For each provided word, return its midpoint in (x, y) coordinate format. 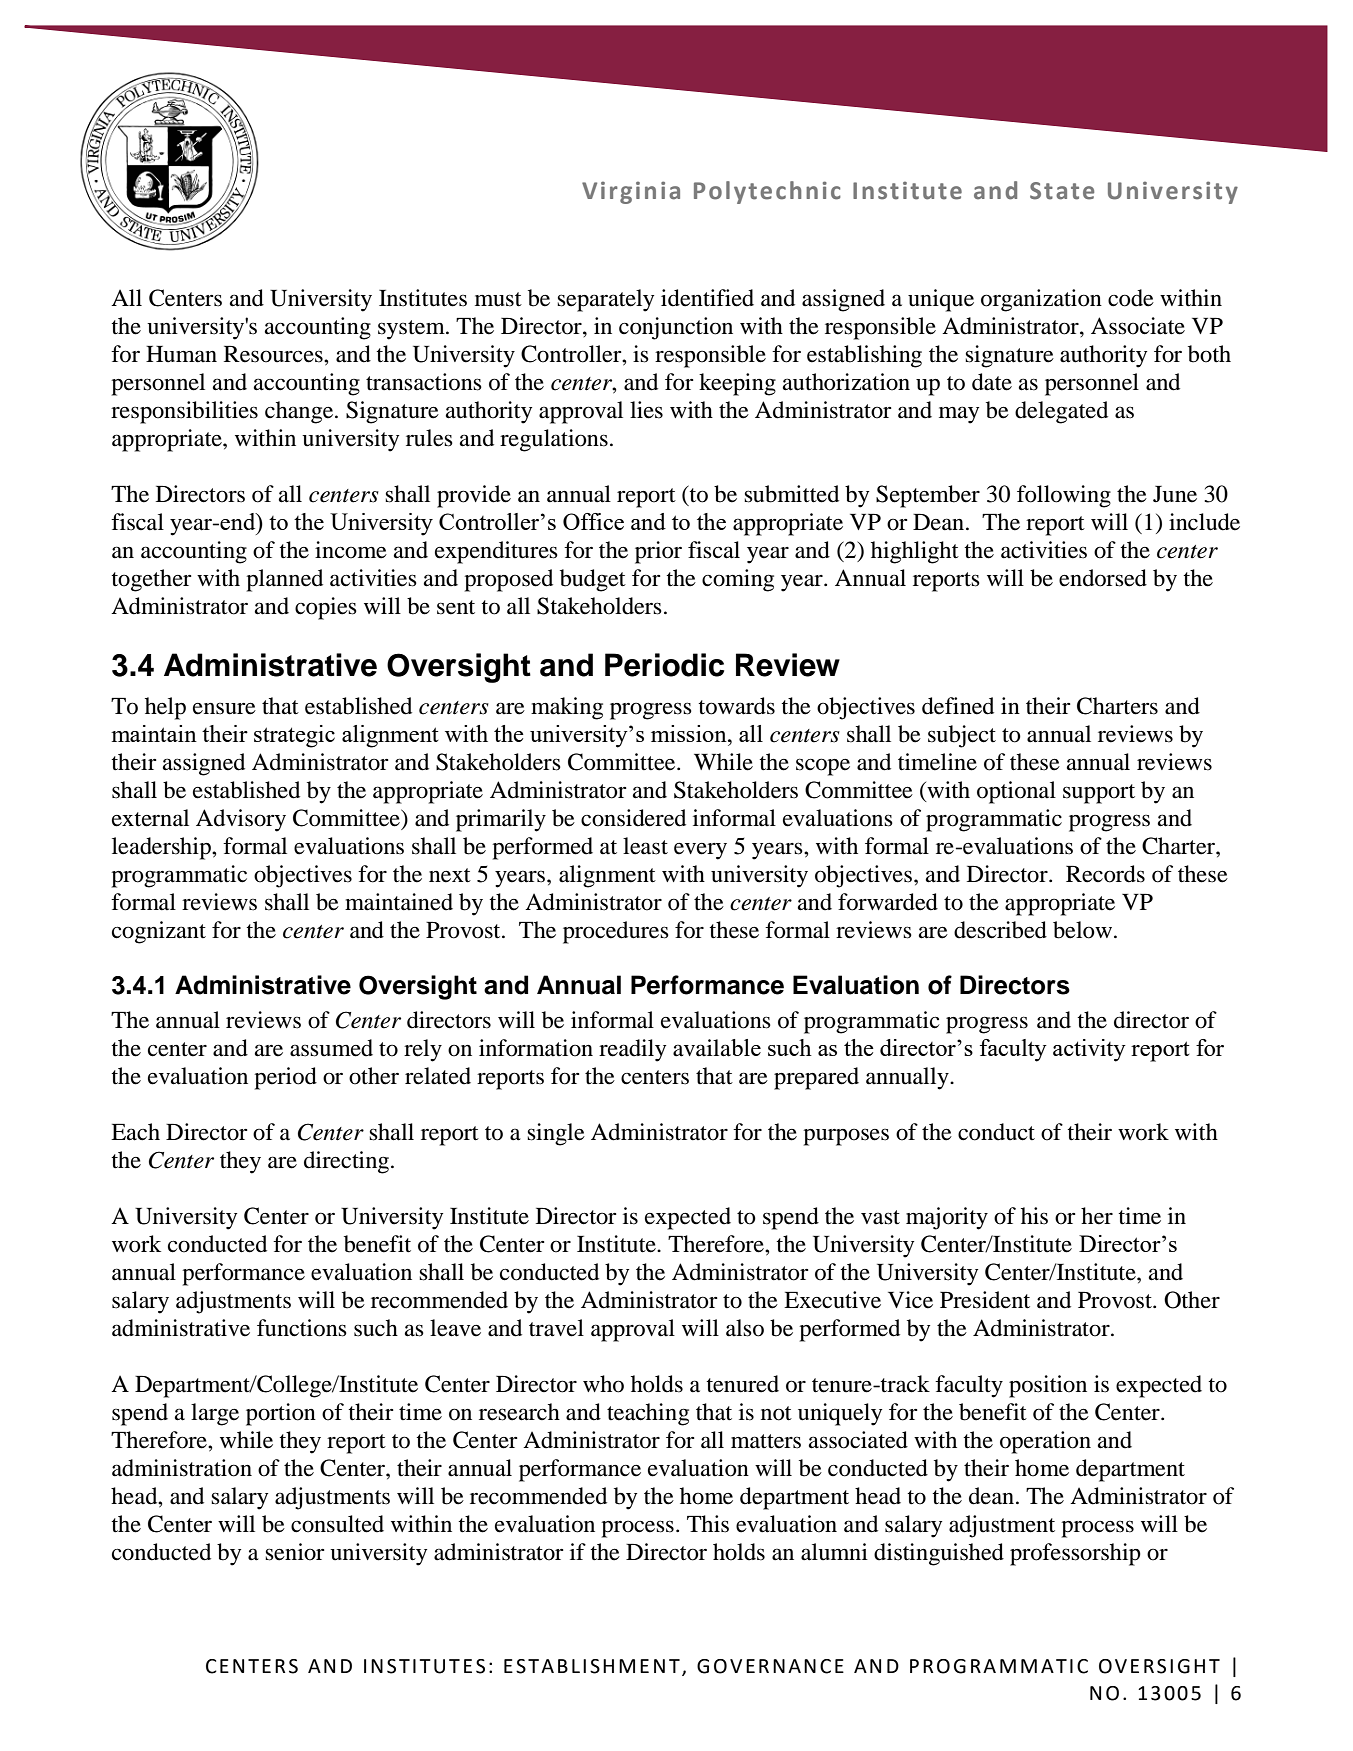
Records (1105, 874)
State (1062, 191)
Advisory (241, 820)
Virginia (631, 192)
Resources (274, 354)
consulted (337, 1524)
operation (1045, 1442)
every (700, 851)
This (708, 1524)
